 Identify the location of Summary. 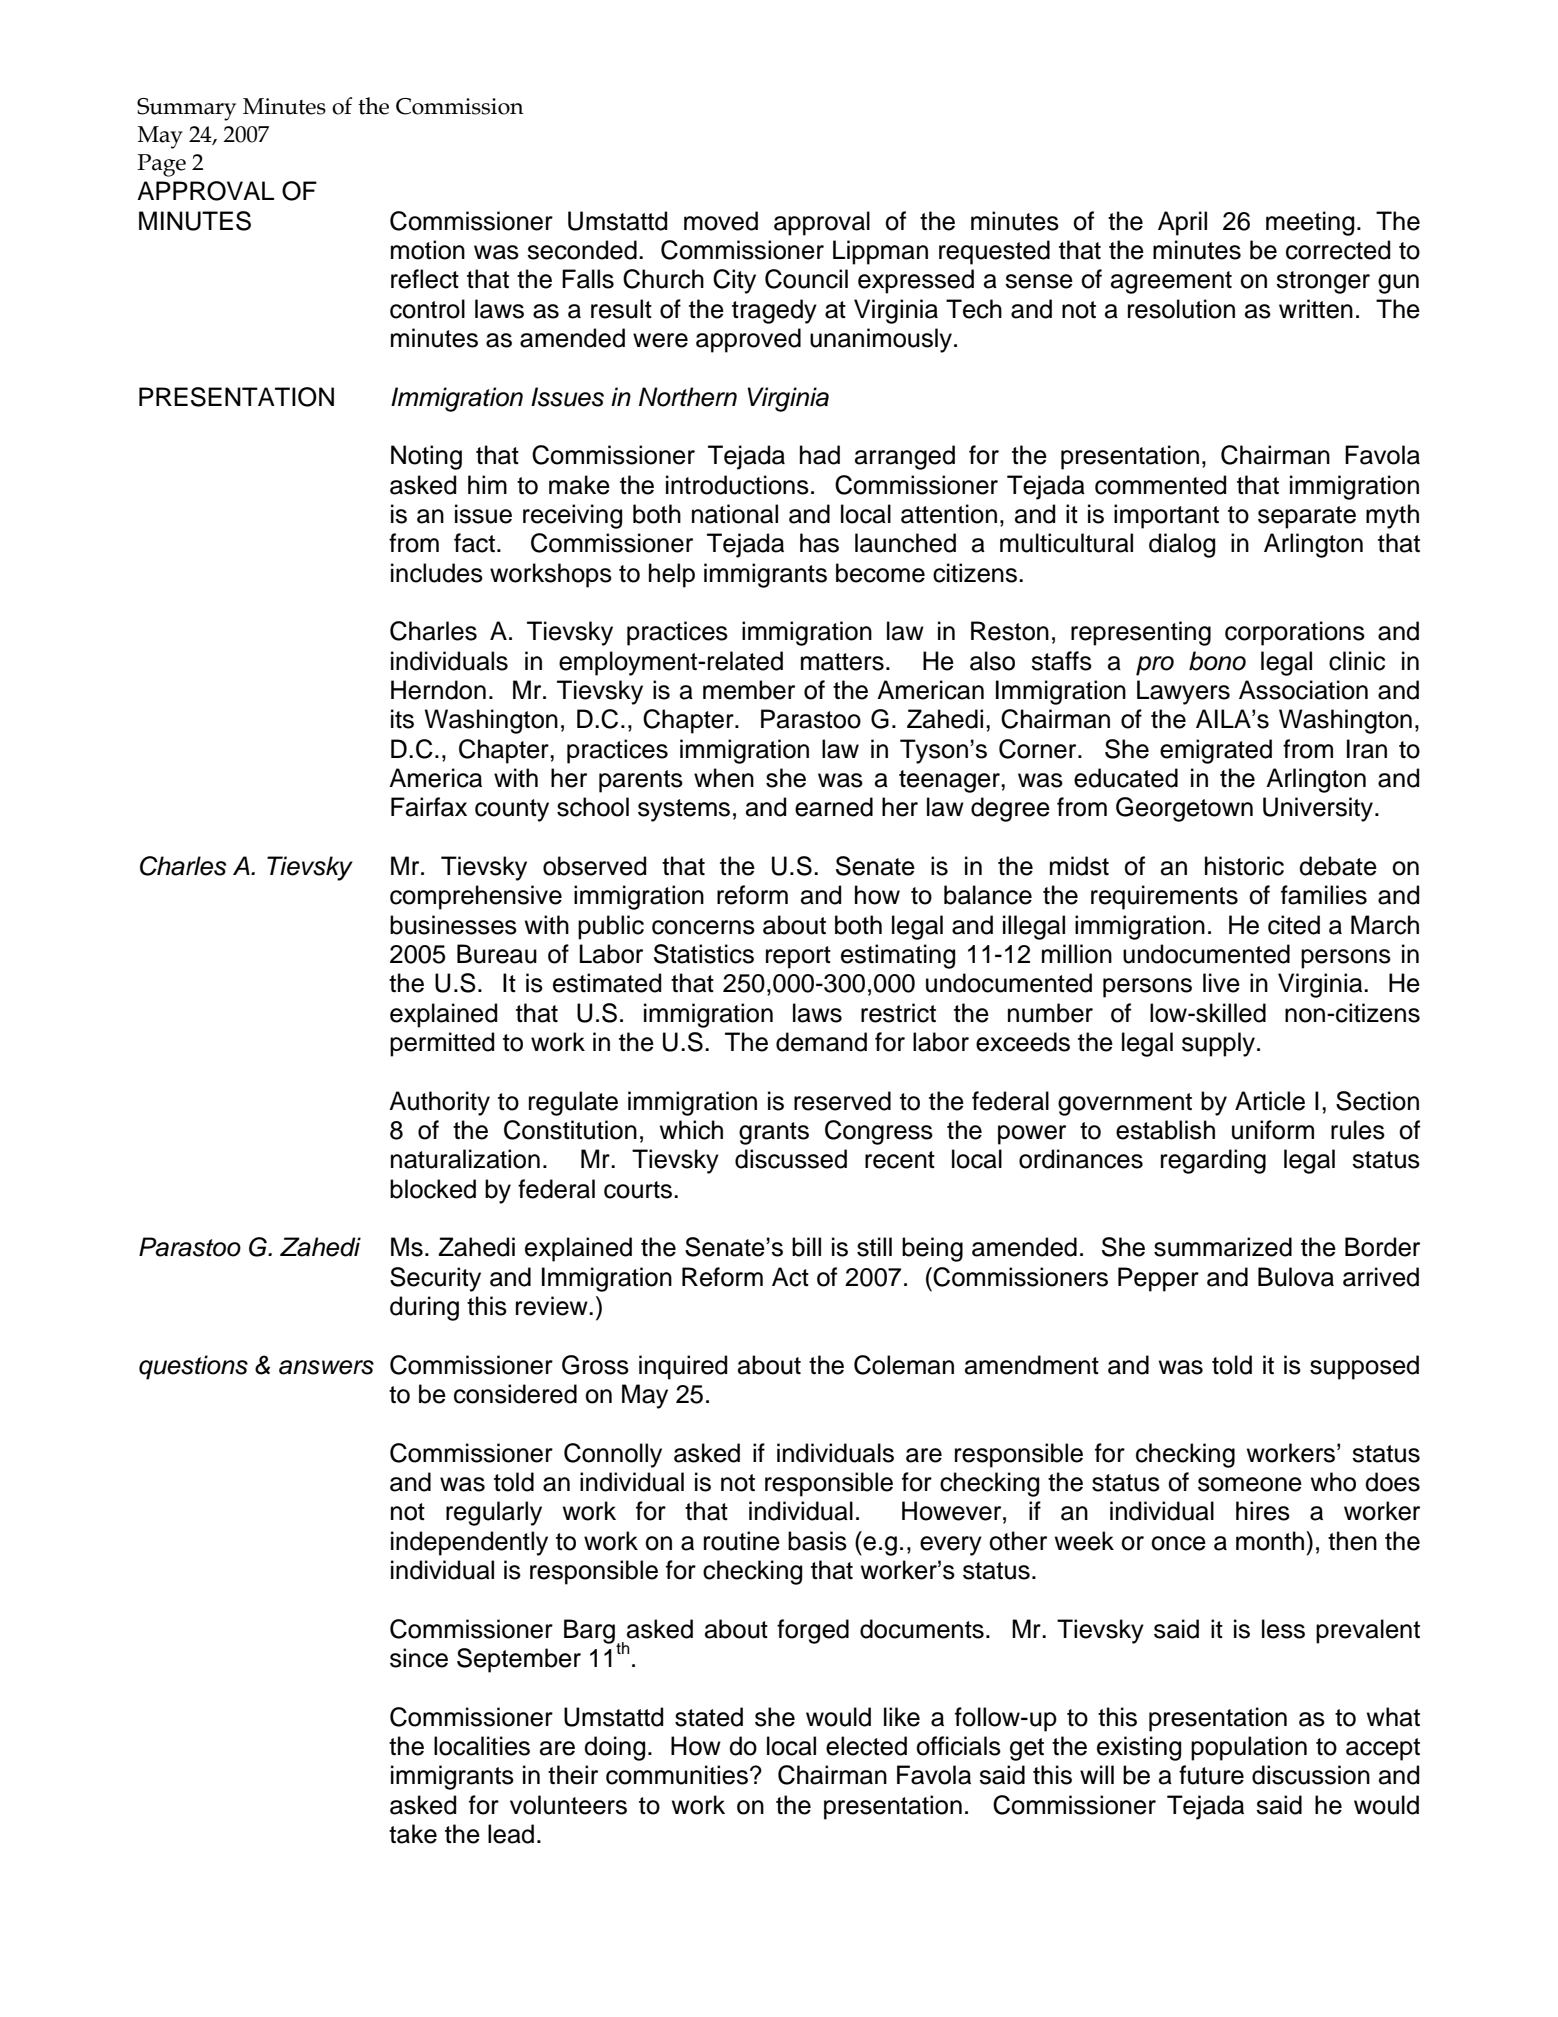
(186, 109).
